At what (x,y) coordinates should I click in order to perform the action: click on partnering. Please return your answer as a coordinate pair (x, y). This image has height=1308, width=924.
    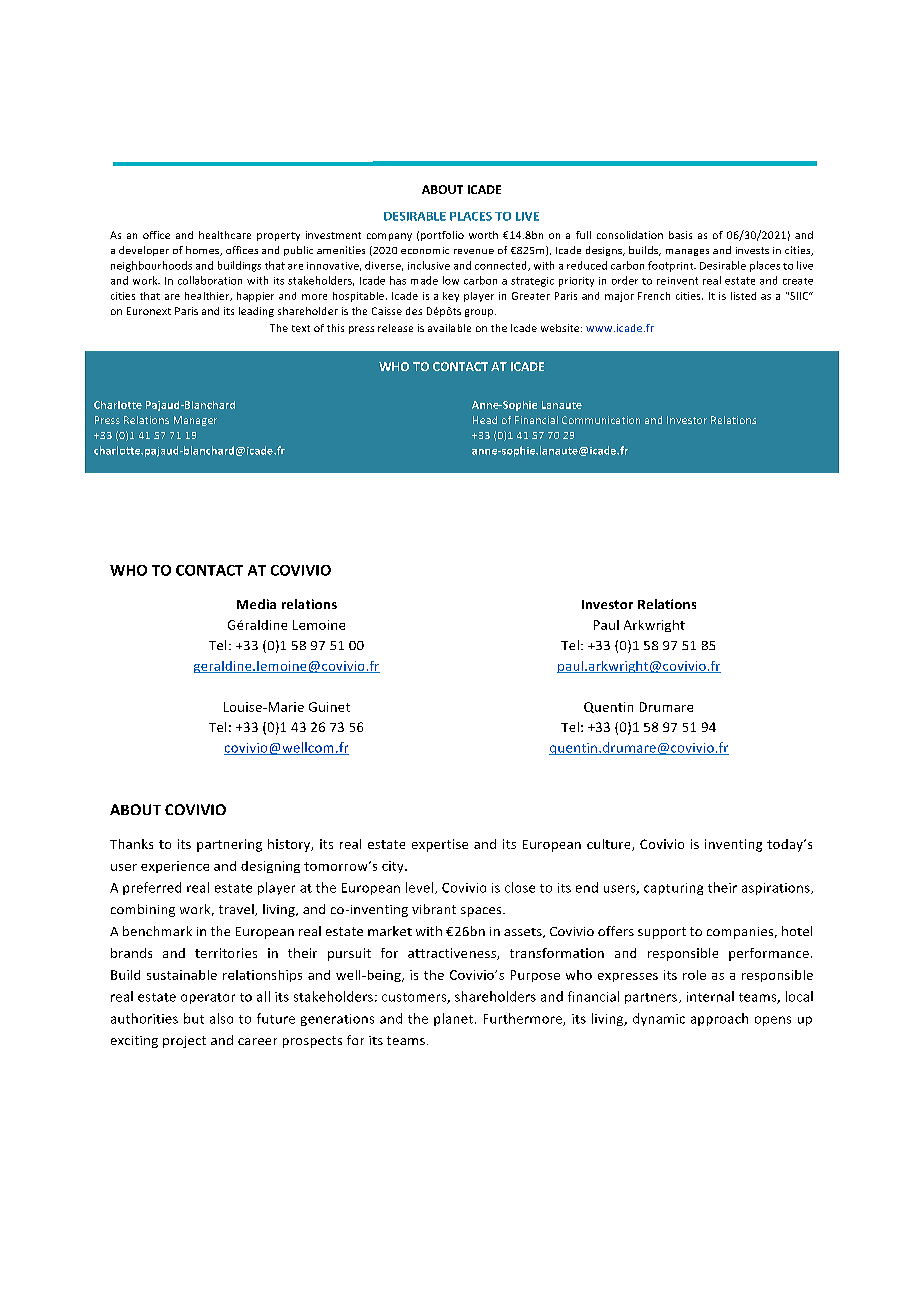
    Looking at the image, I should click on (229, 845).
